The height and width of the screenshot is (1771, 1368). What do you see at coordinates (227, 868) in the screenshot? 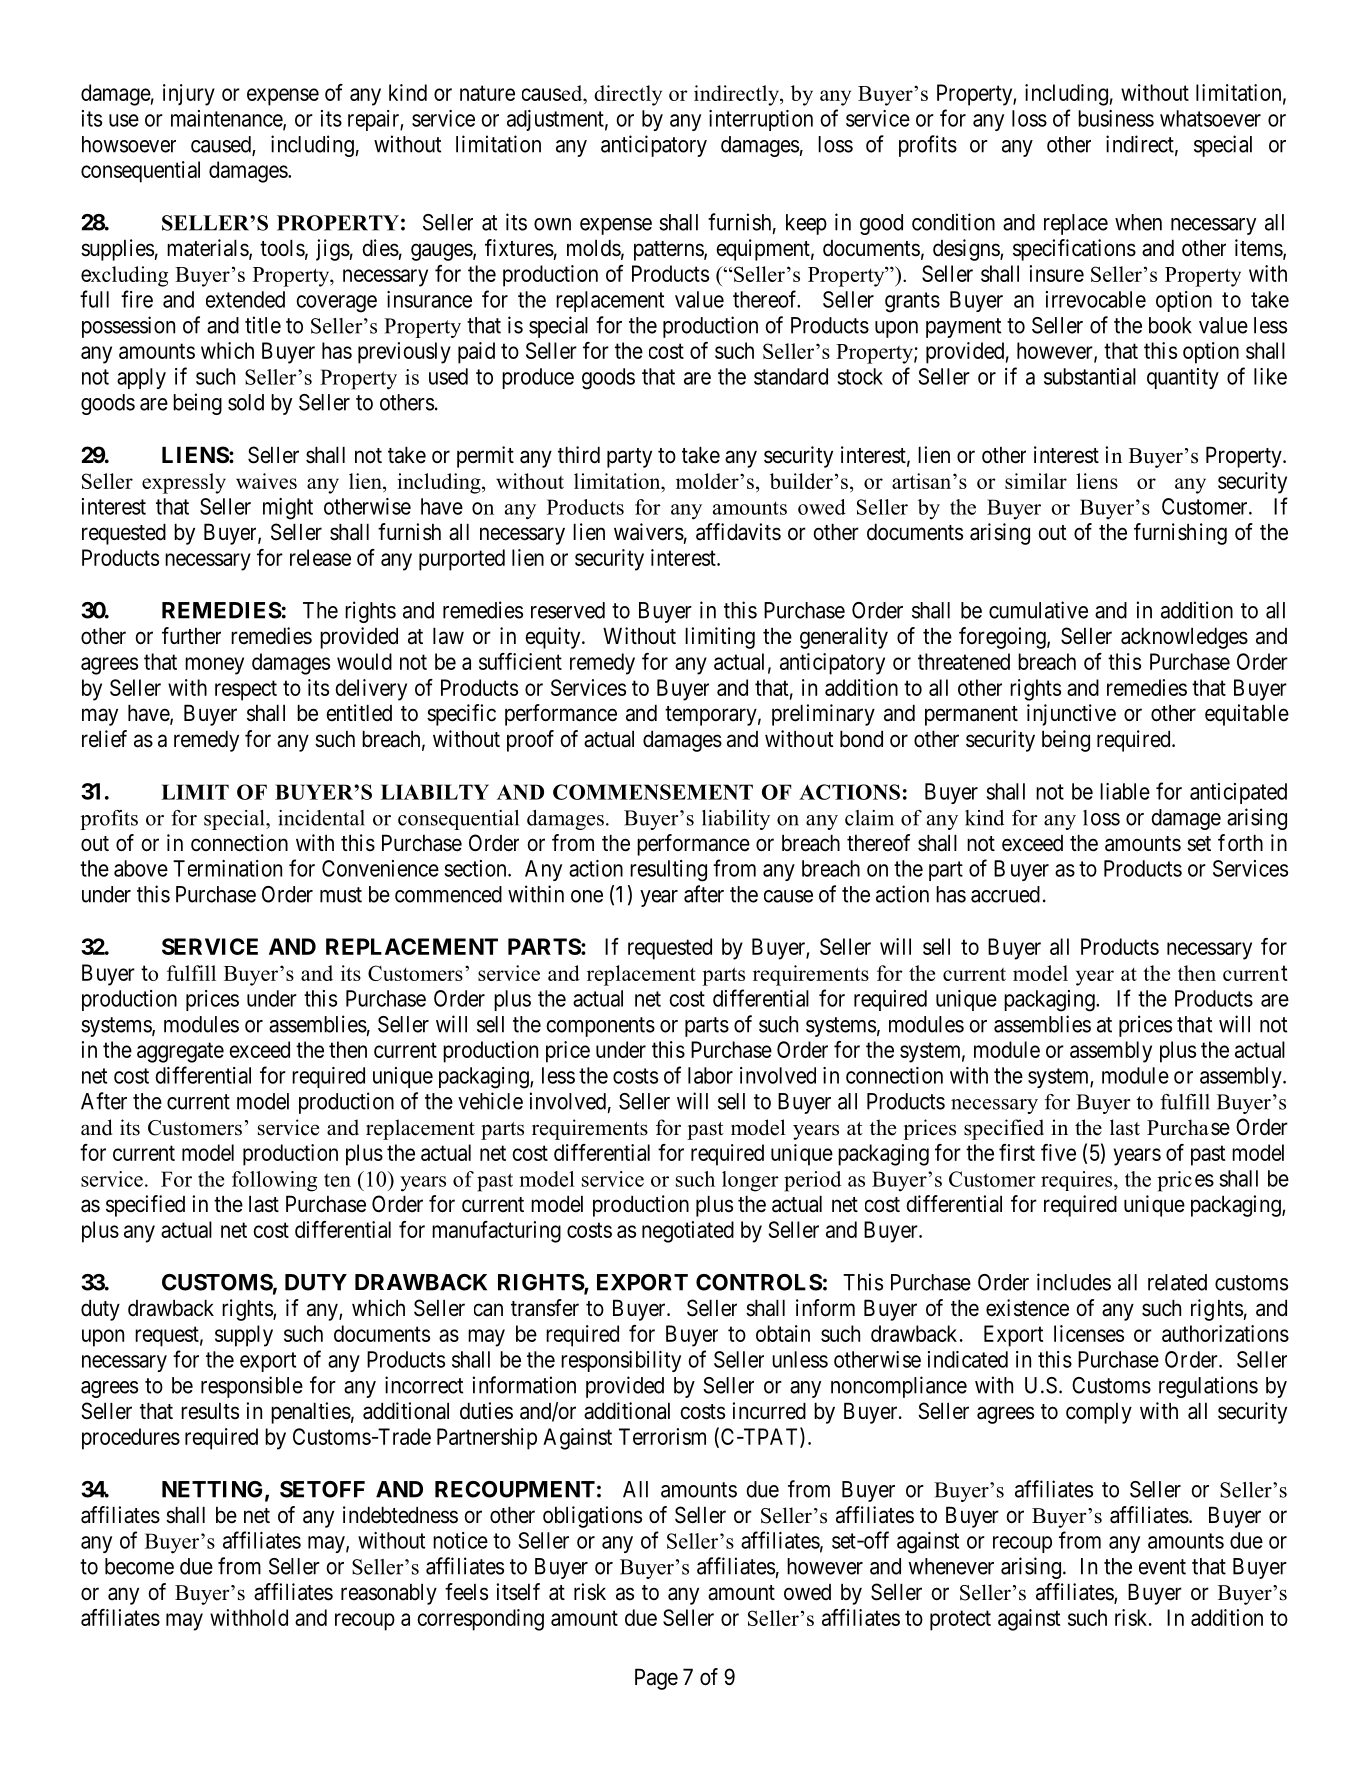
I see `Termination` at bounding box center [227, 868].
